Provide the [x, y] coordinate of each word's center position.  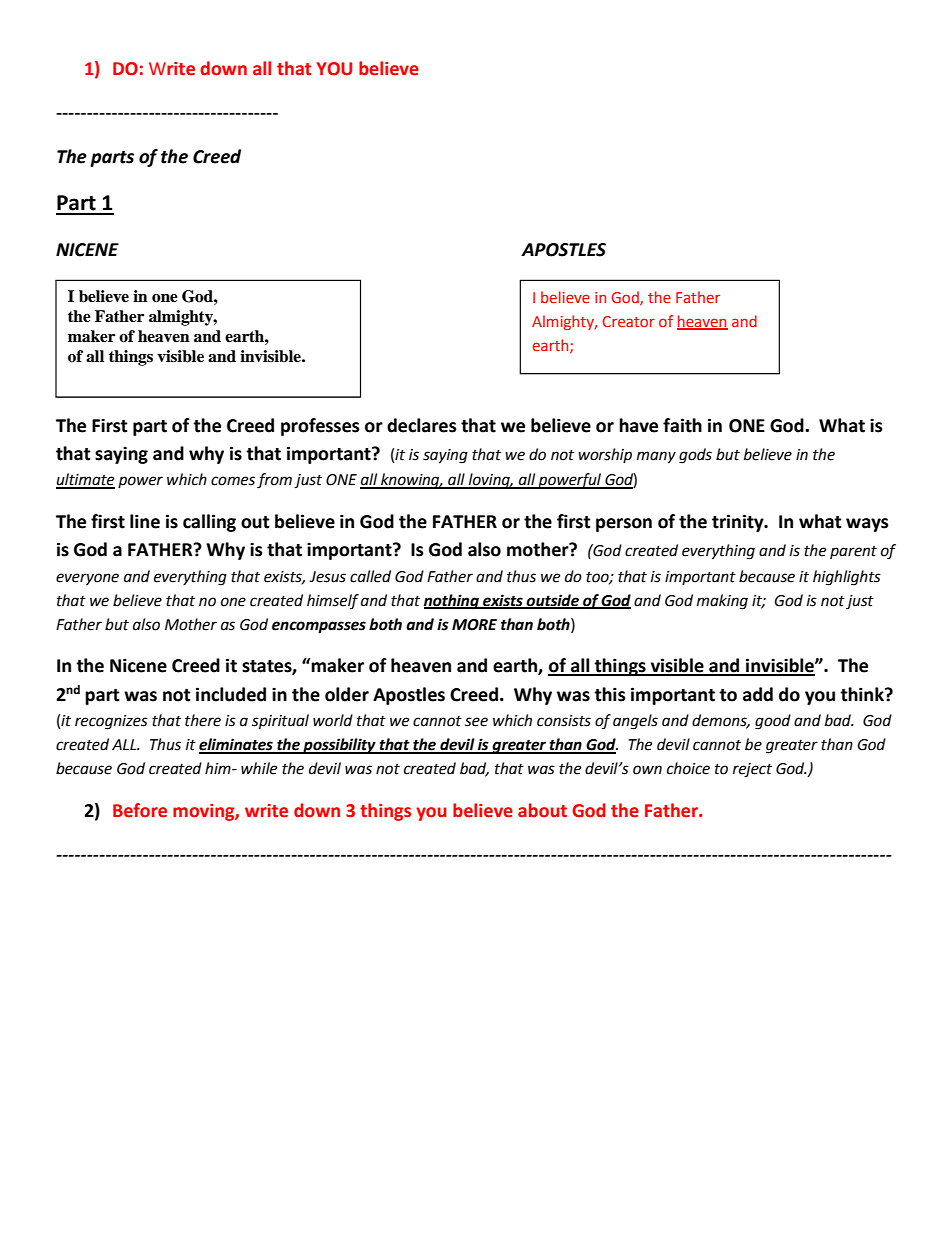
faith [682, 425]
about [542, 810]
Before [140, 810]
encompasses [319, 627]
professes [320, 427]
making [722, 602]
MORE [474, 625]
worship [605, 455]
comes [233, 481]
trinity [739, 523]
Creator [629, 321]
